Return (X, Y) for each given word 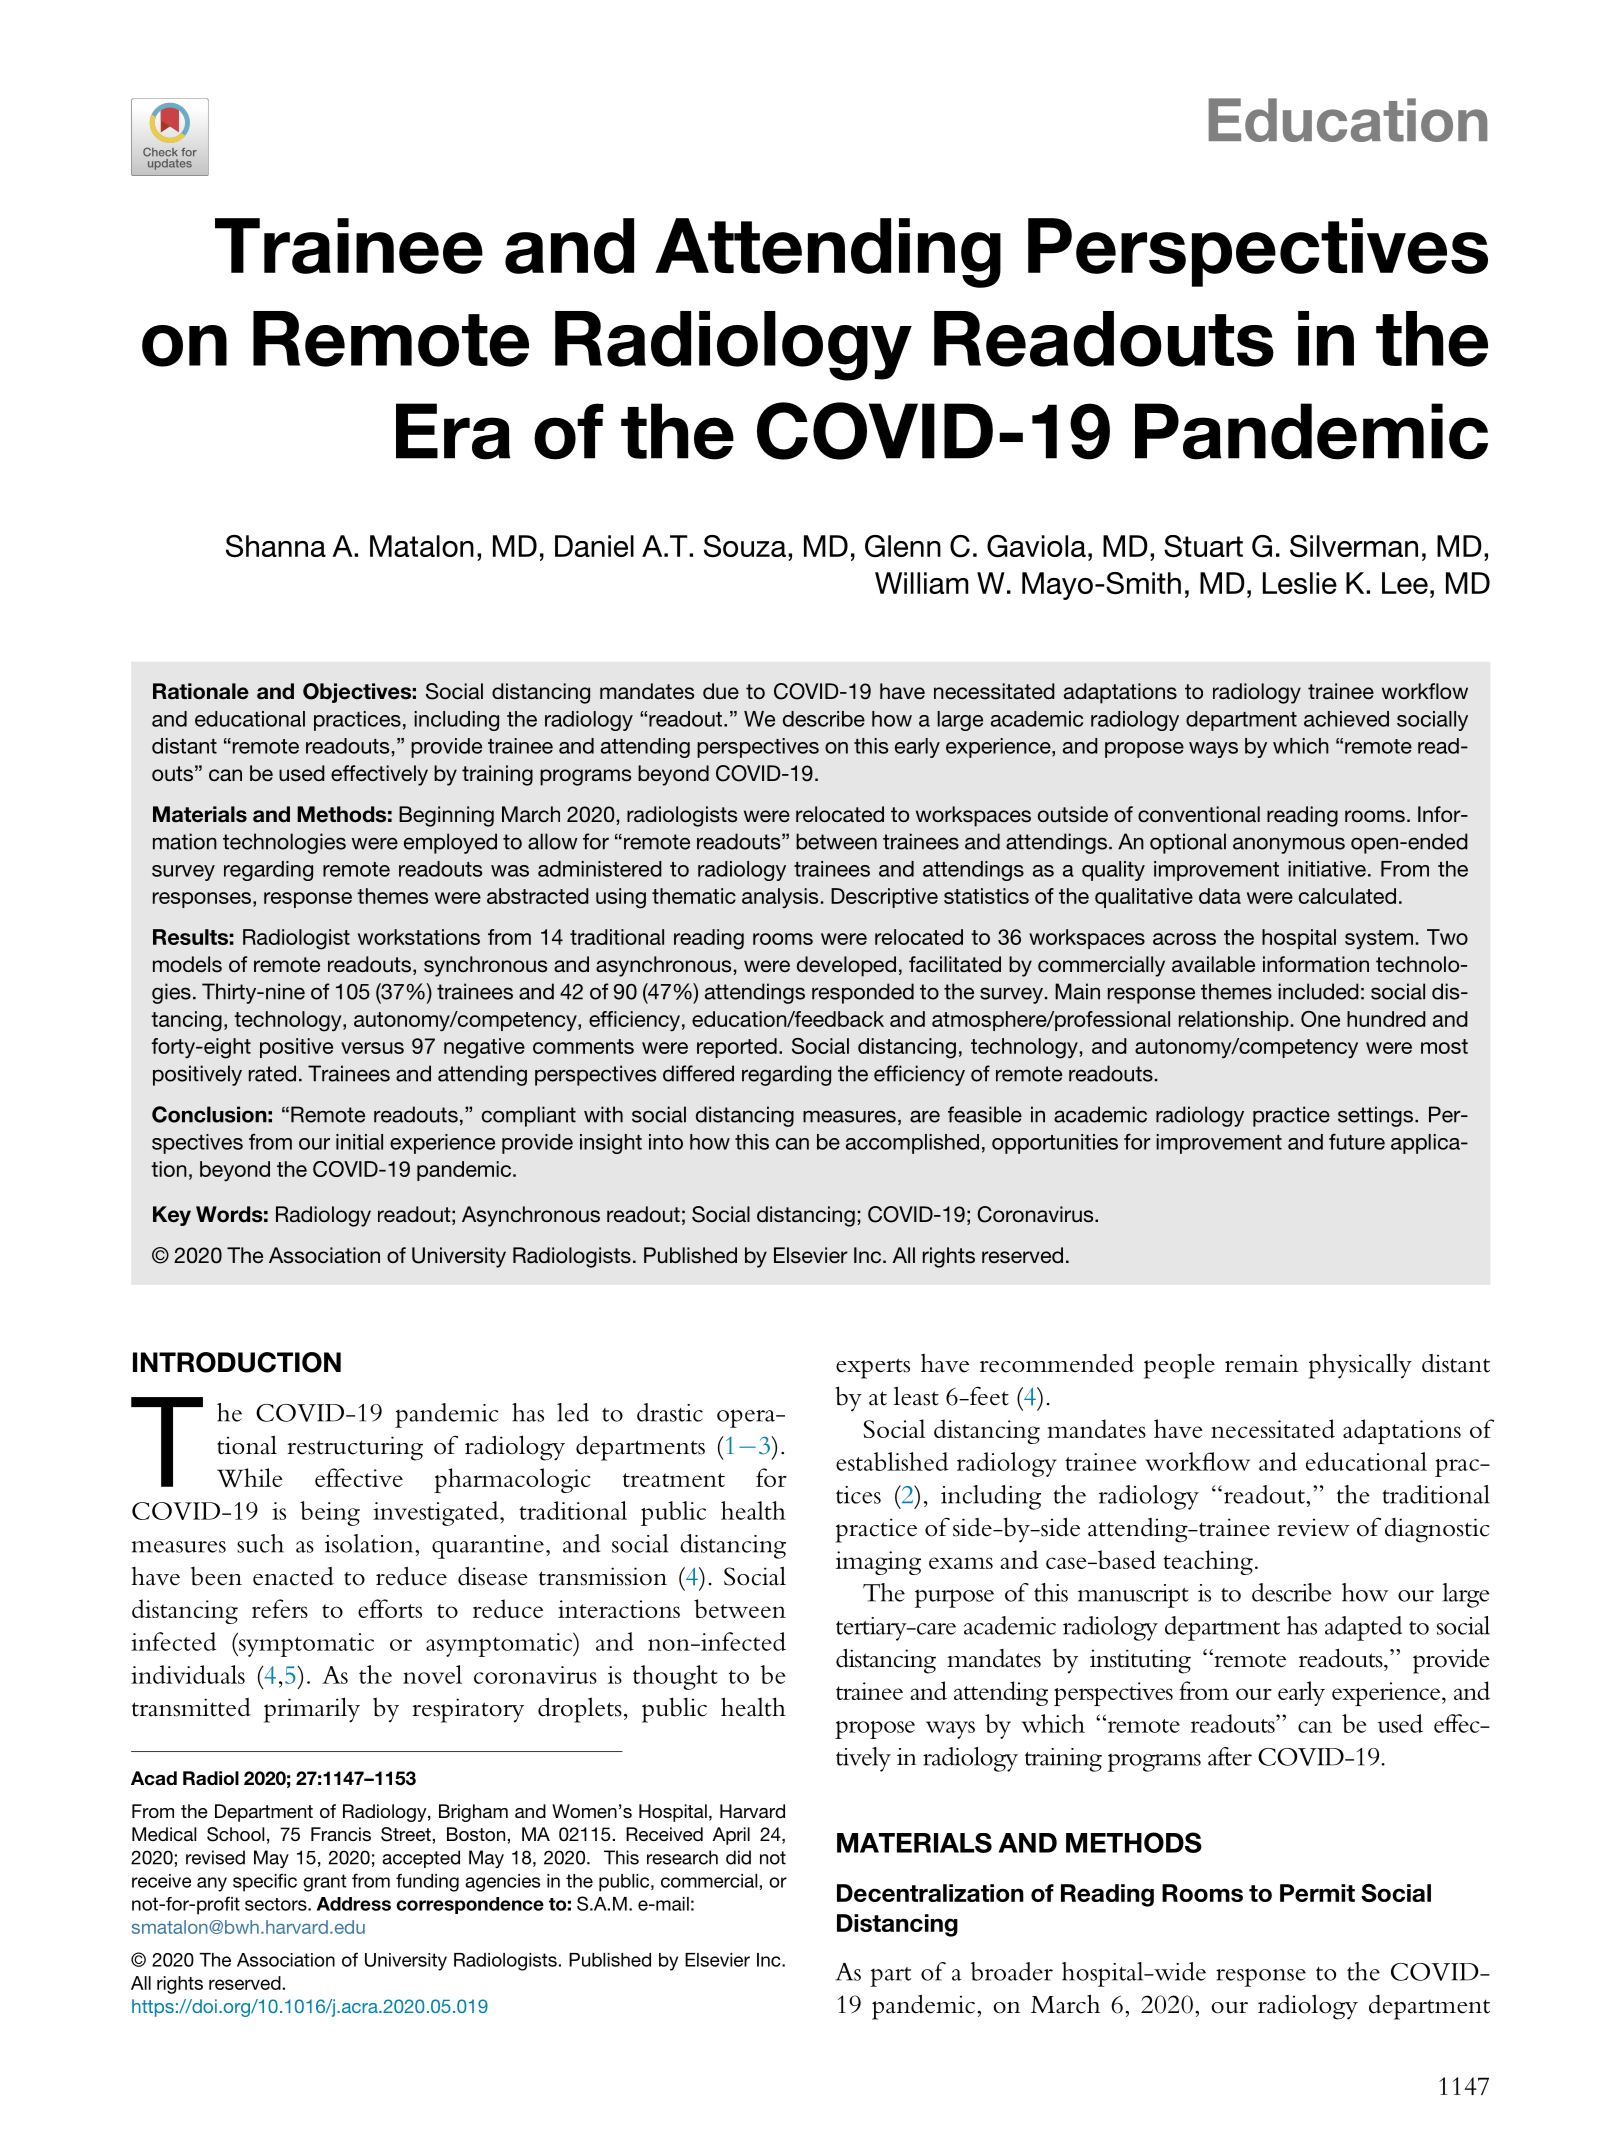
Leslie (1300, 583)
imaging (878, 1563)
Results (190, 937)
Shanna (276, 546)
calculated (1347, 896)
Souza (745, 546)
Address (354, 1904)
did (738, 1857)
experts (873, 1368)
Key (172, 1216)
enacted (293, 1576)
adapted (1363, 1628)
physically (1360, 1366)
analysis (780, 898)
